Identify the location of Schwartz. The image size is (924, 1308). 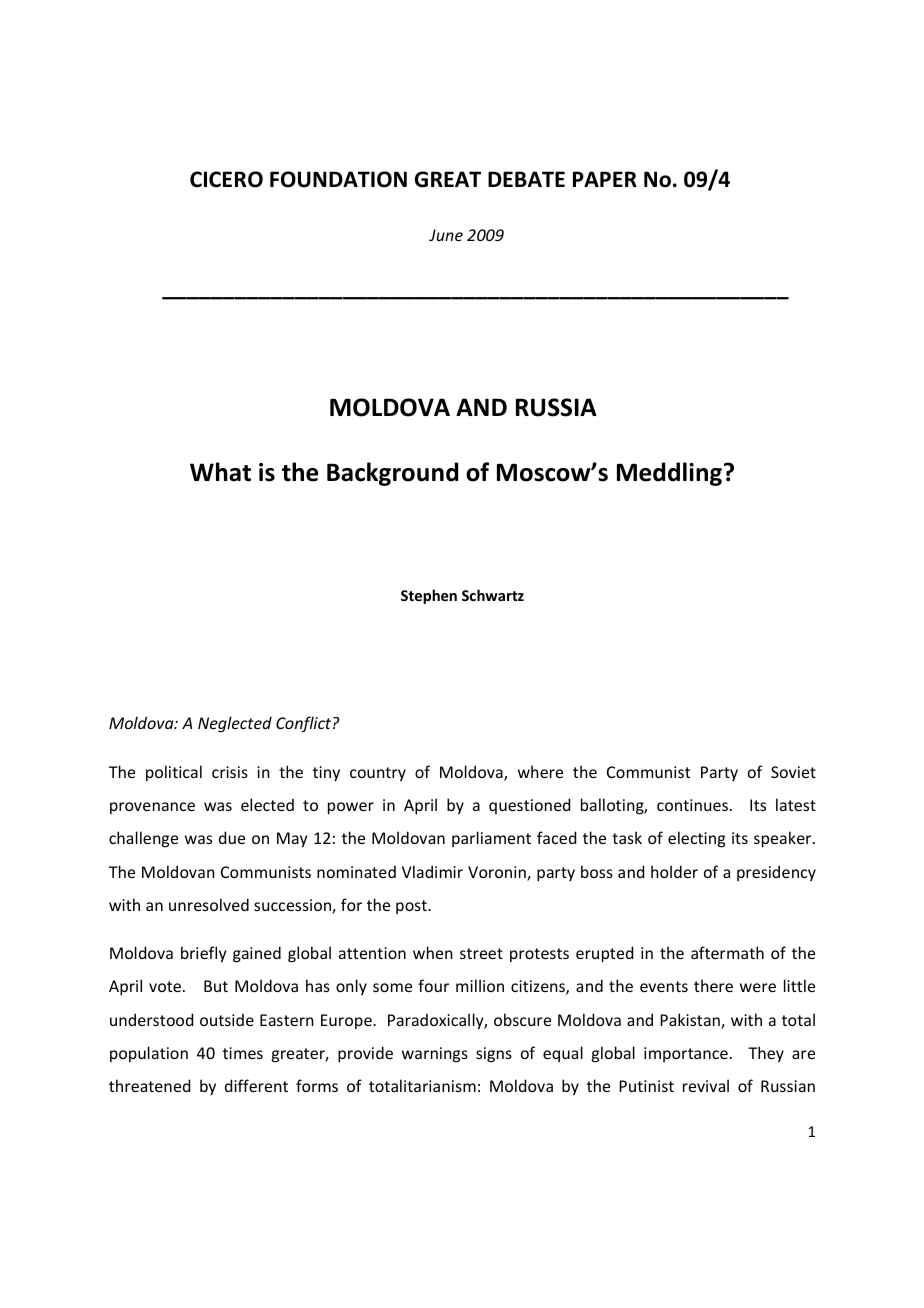
(493, 595).
